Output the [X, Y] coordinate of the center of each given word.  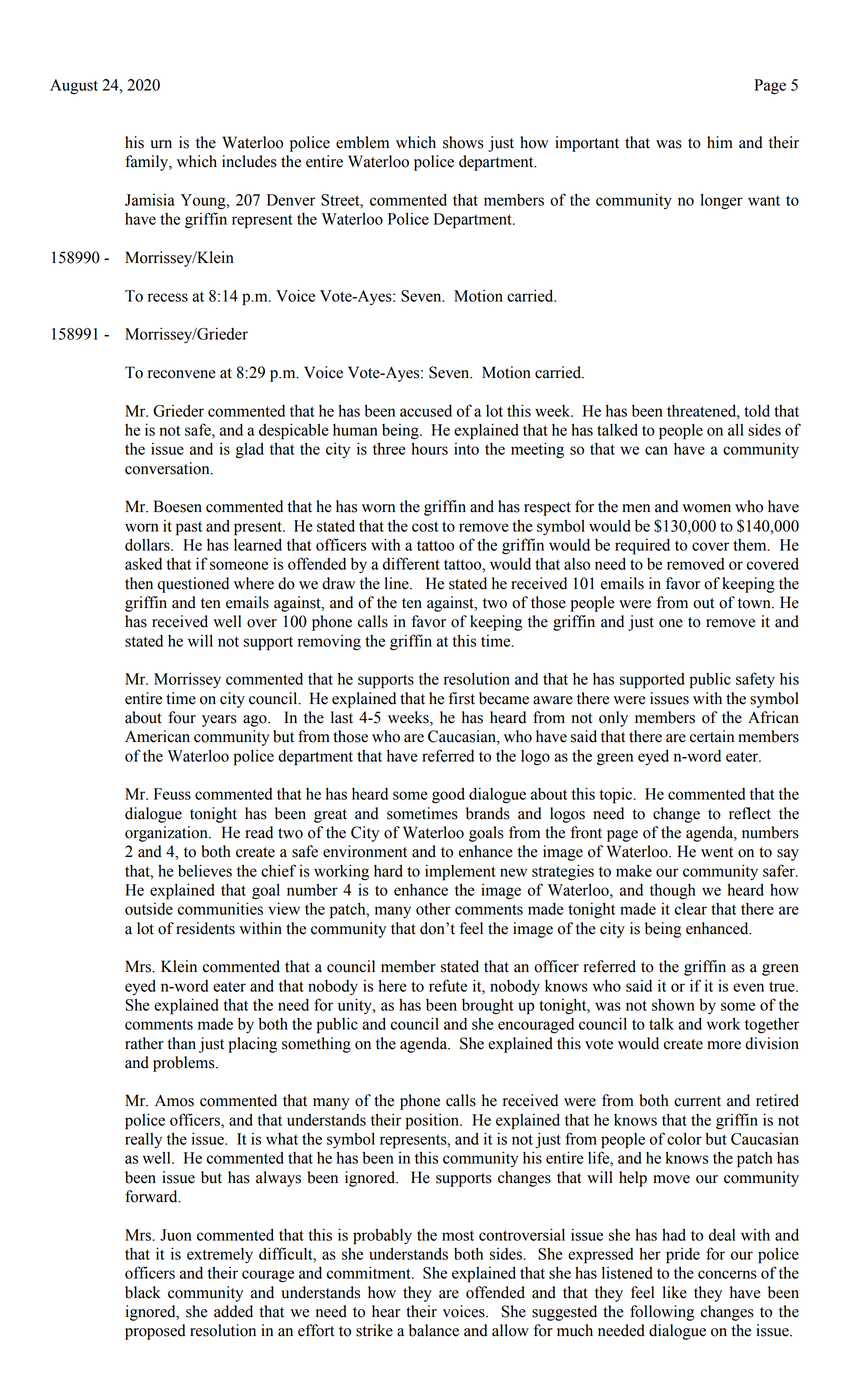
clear [691, 909]
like [675, 1292]
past [189, 528]
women [706, 508]
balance [434, 1330]
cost [425, 526]
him [720, 142]
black [143, 1292]
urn [161, 144]
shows [463, 142]
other [433, 909]
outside [149, 909]
